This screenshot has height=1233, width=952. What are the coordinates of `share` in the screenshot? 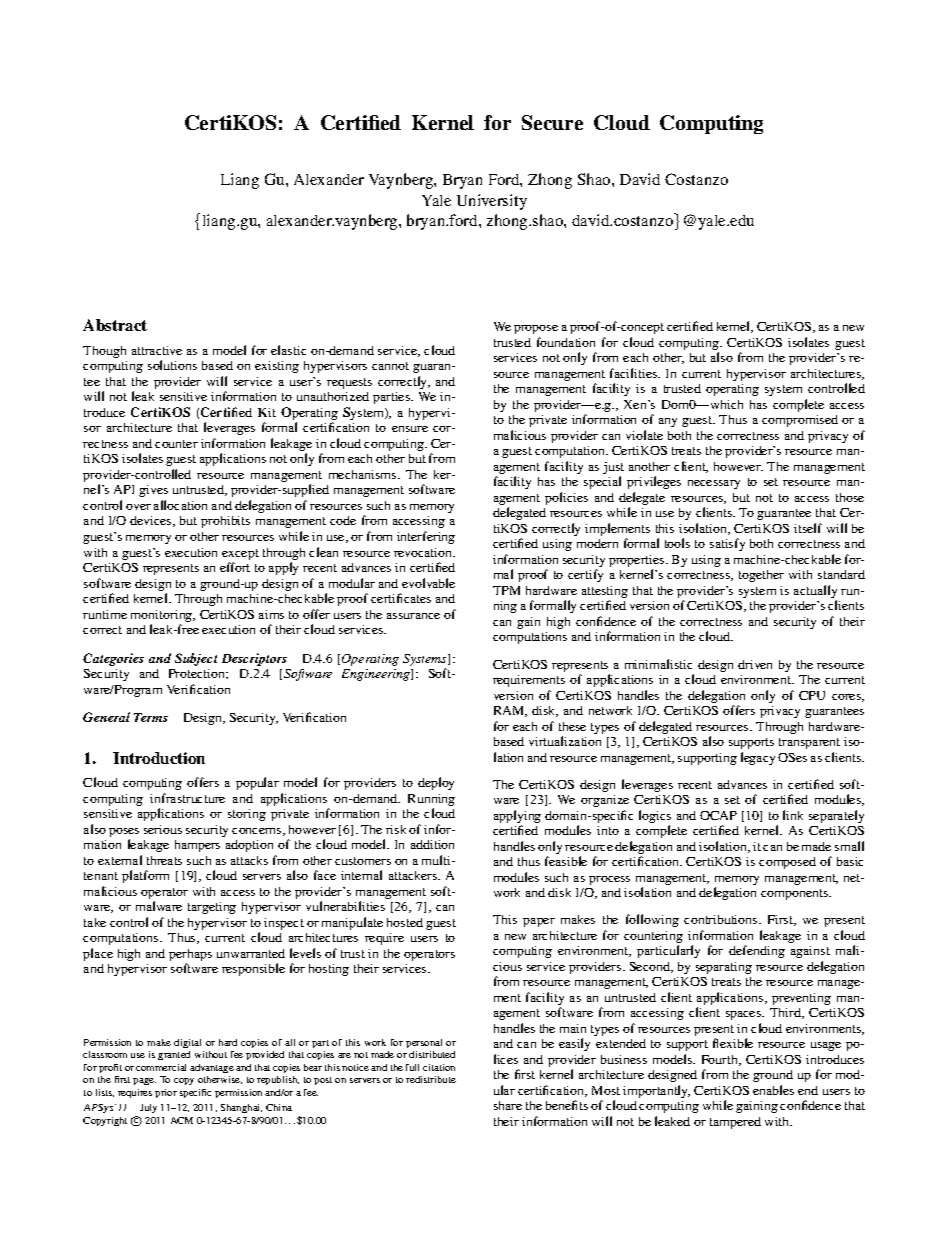 It's located at (508, 1105).
